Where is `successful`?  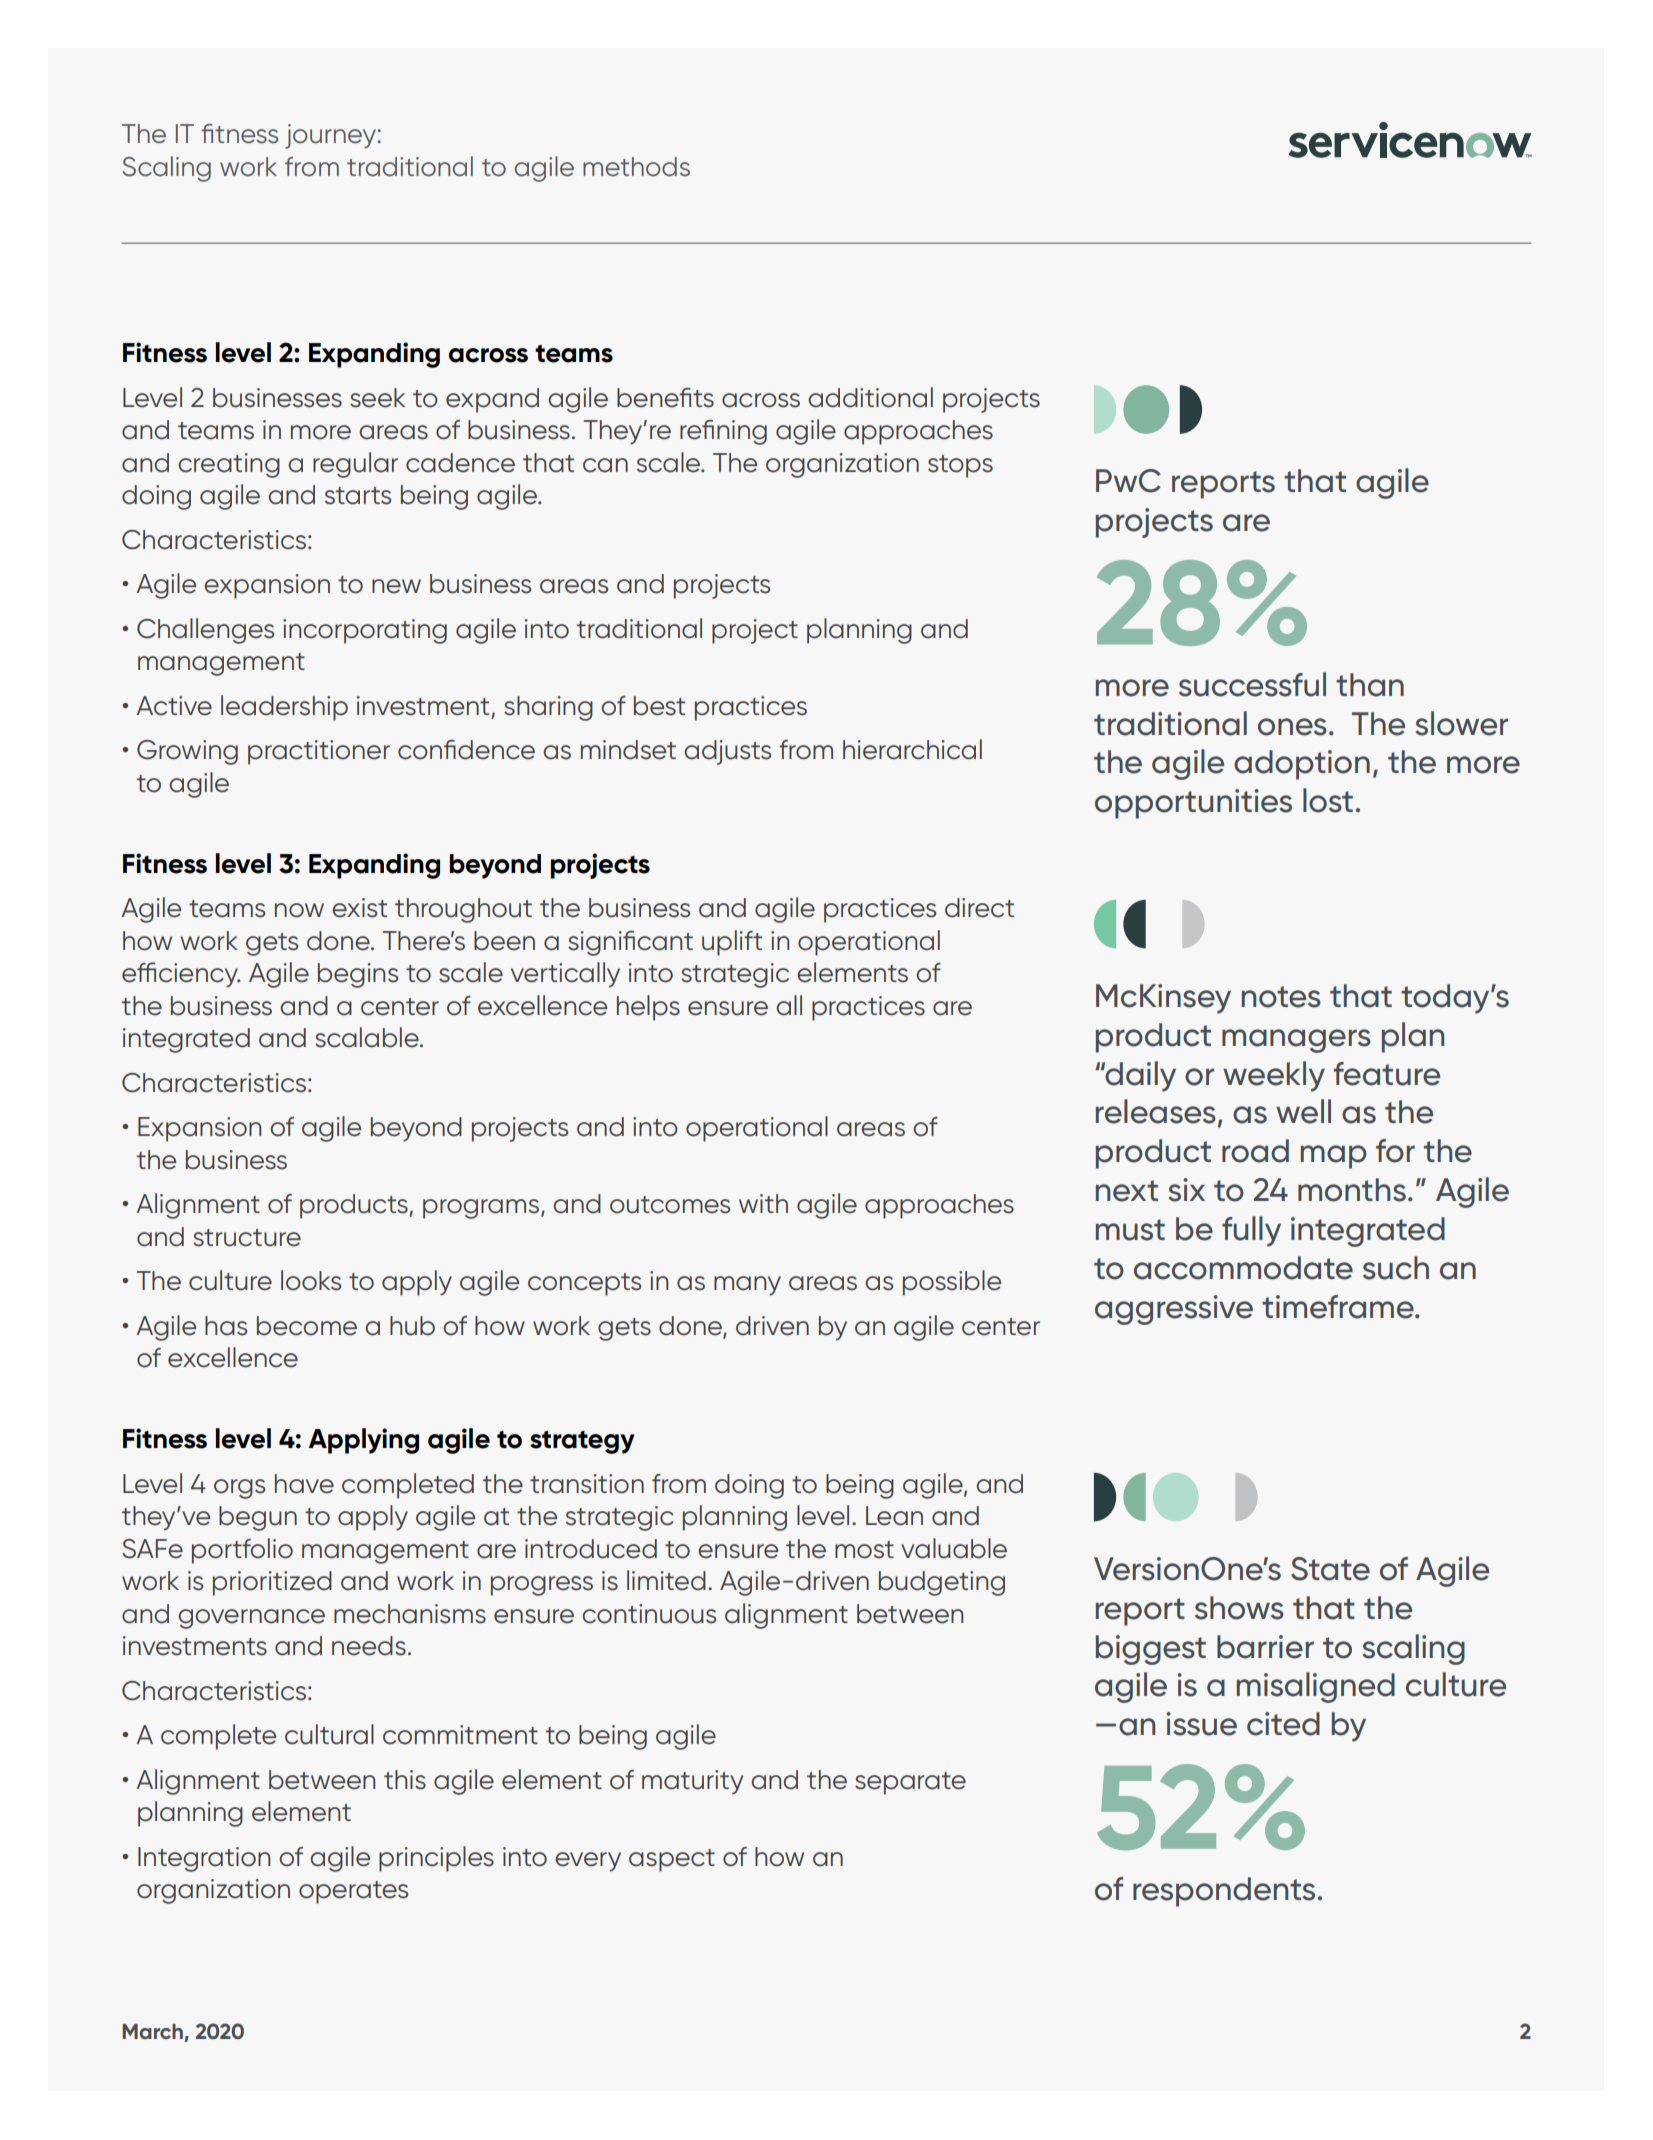 successful is located at coordinates (1252, 684).
